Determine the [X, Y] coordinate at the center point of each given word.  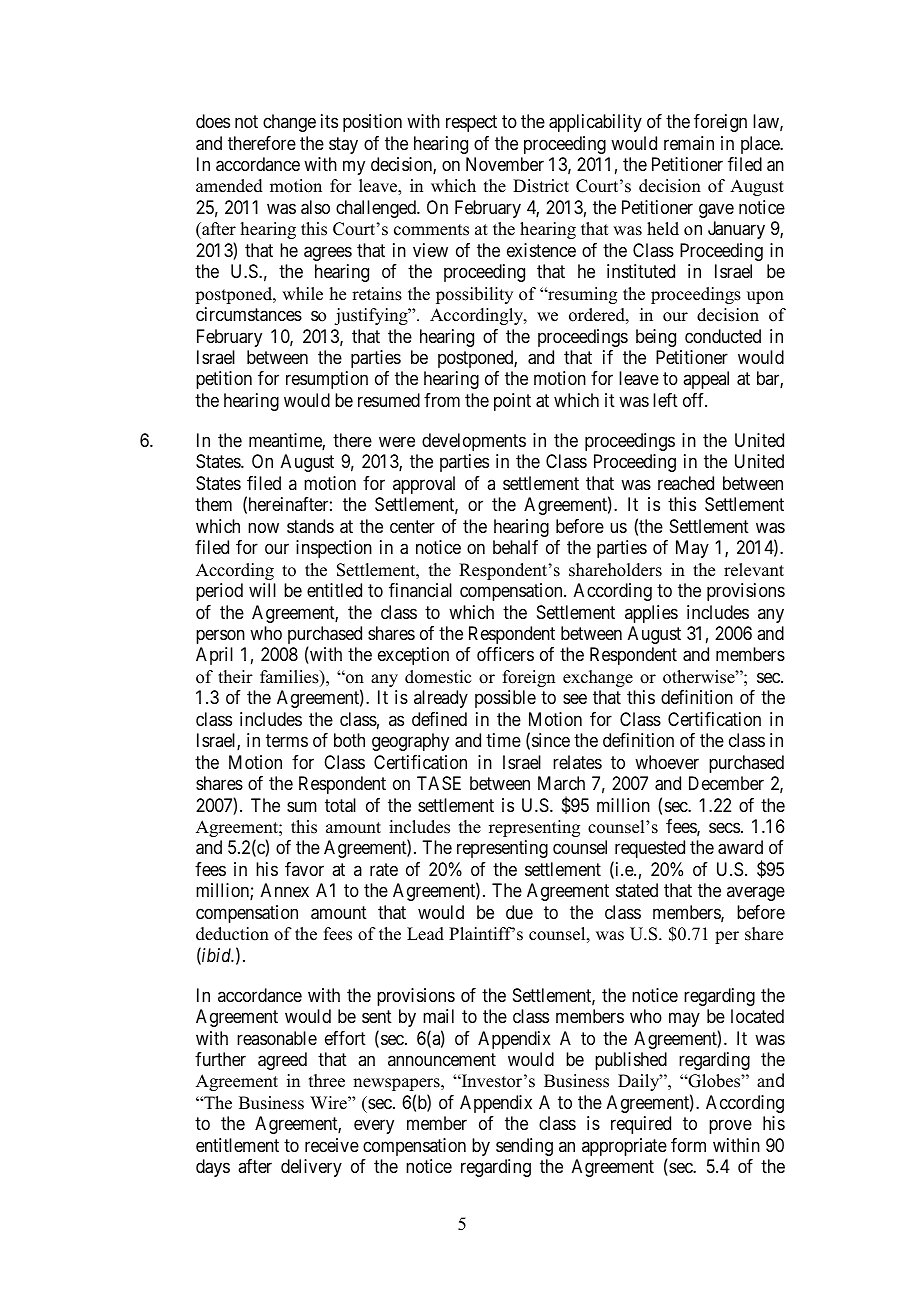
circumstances [249, 314]
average [756, 894]
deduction [232, 934]
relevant [754, 570]
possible [505, 699]
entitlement [237, 1145]
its [329, 121]
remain [689, 143]
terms [287, 740]
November [505, 164]
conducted [723, 336]
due [519, 912]
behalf [515, 547]
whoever [667, 762]
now [263, 527]
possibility [474, 295]
